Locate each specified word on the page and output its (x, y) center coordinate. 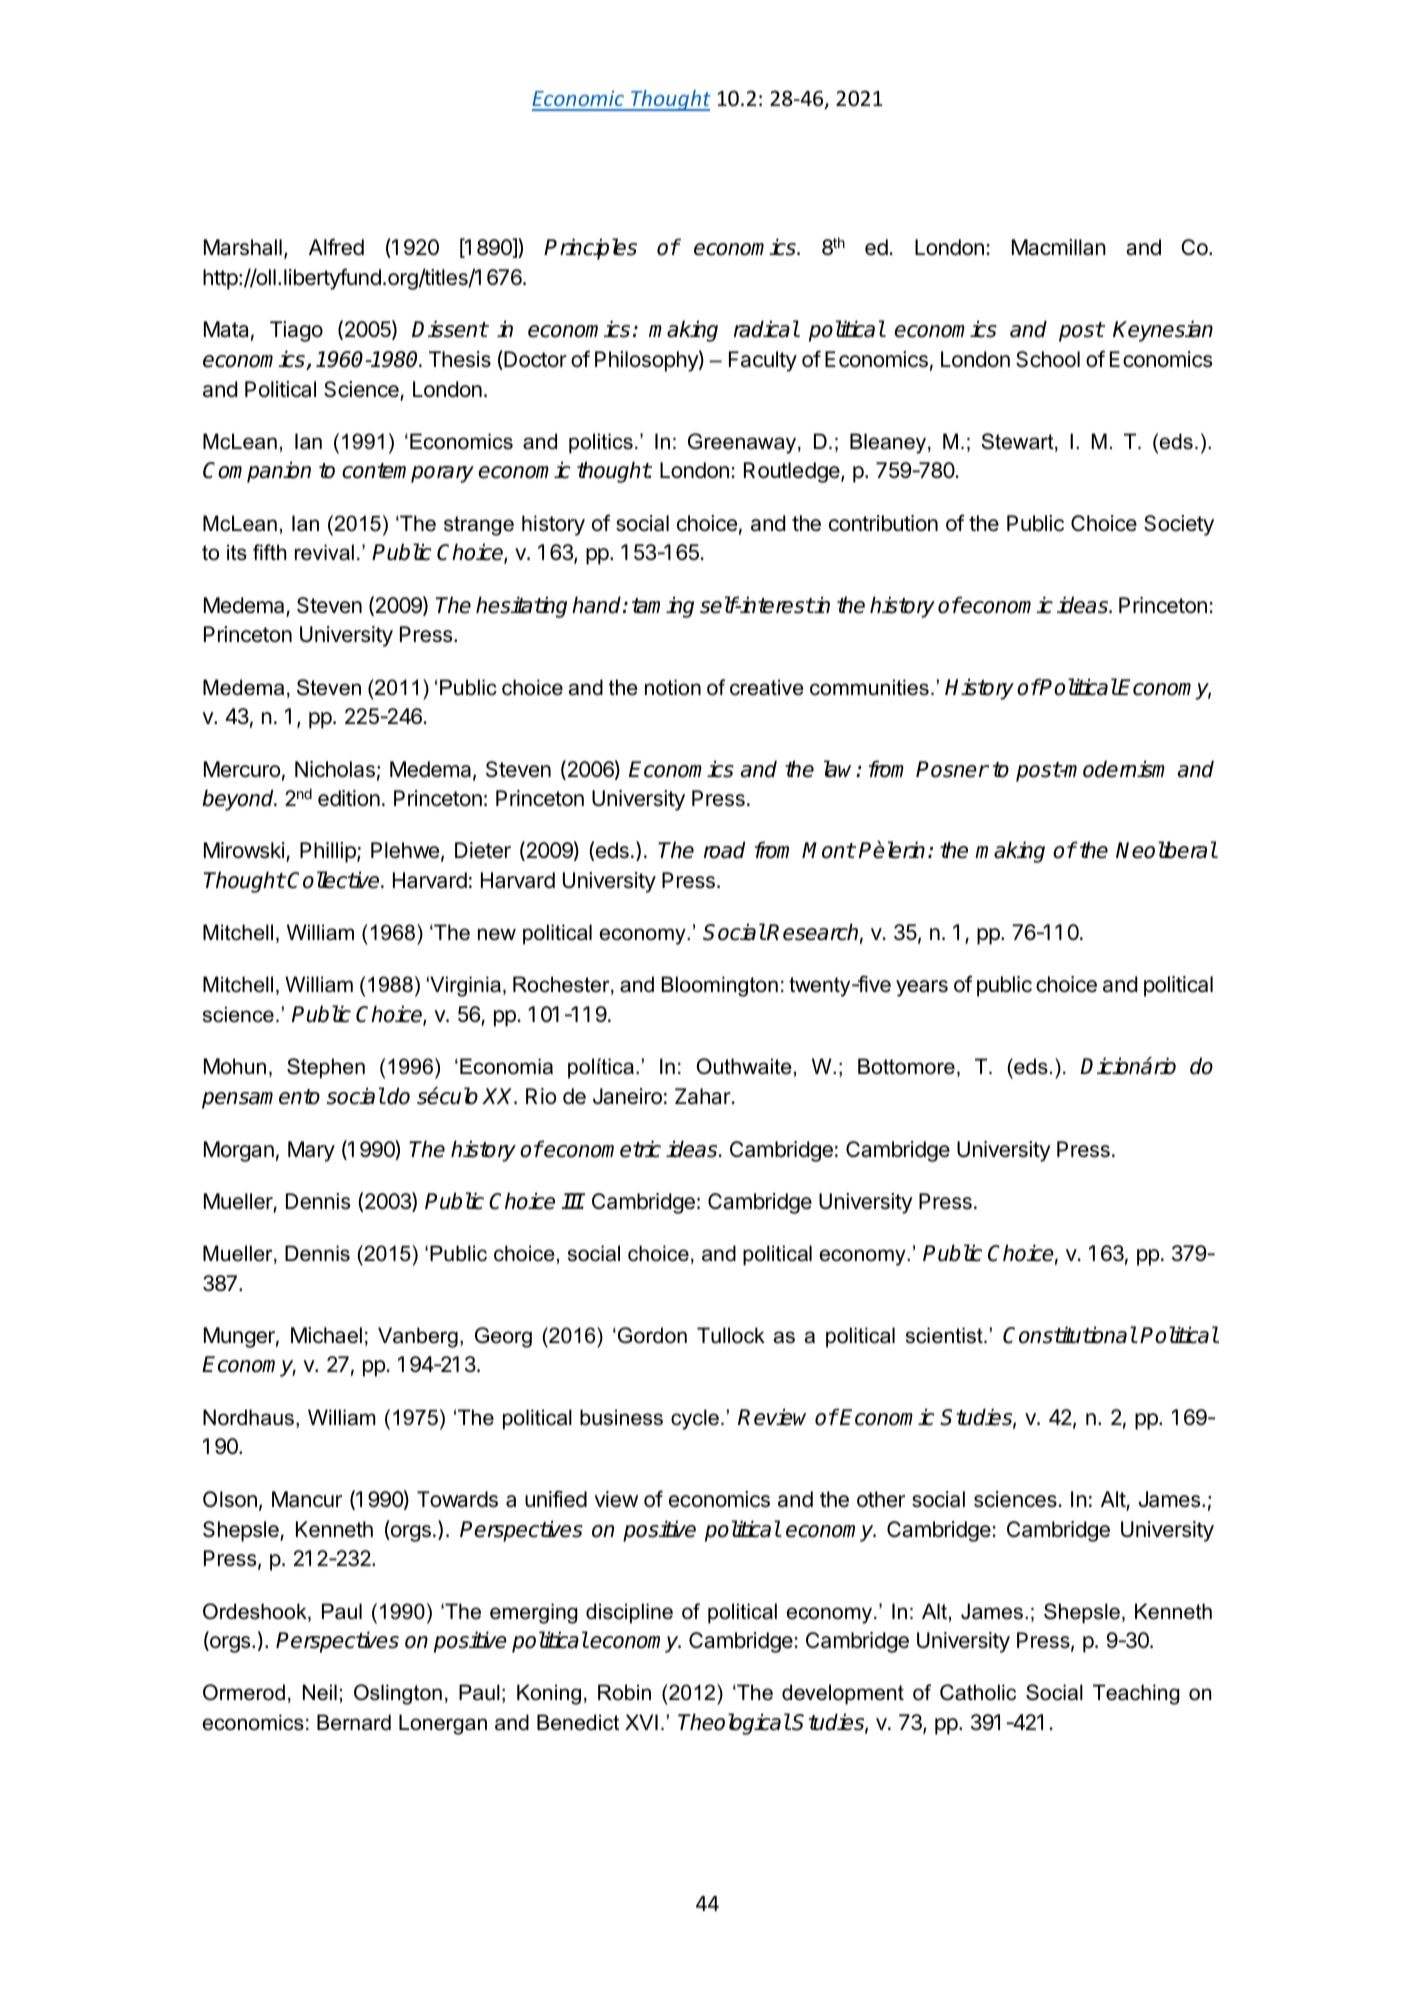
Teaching (1136, 1694)
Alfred (336, 247)
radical (766, 329)
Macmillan (1059, 247)
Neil (320, 1692)
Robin (624, 1692)
